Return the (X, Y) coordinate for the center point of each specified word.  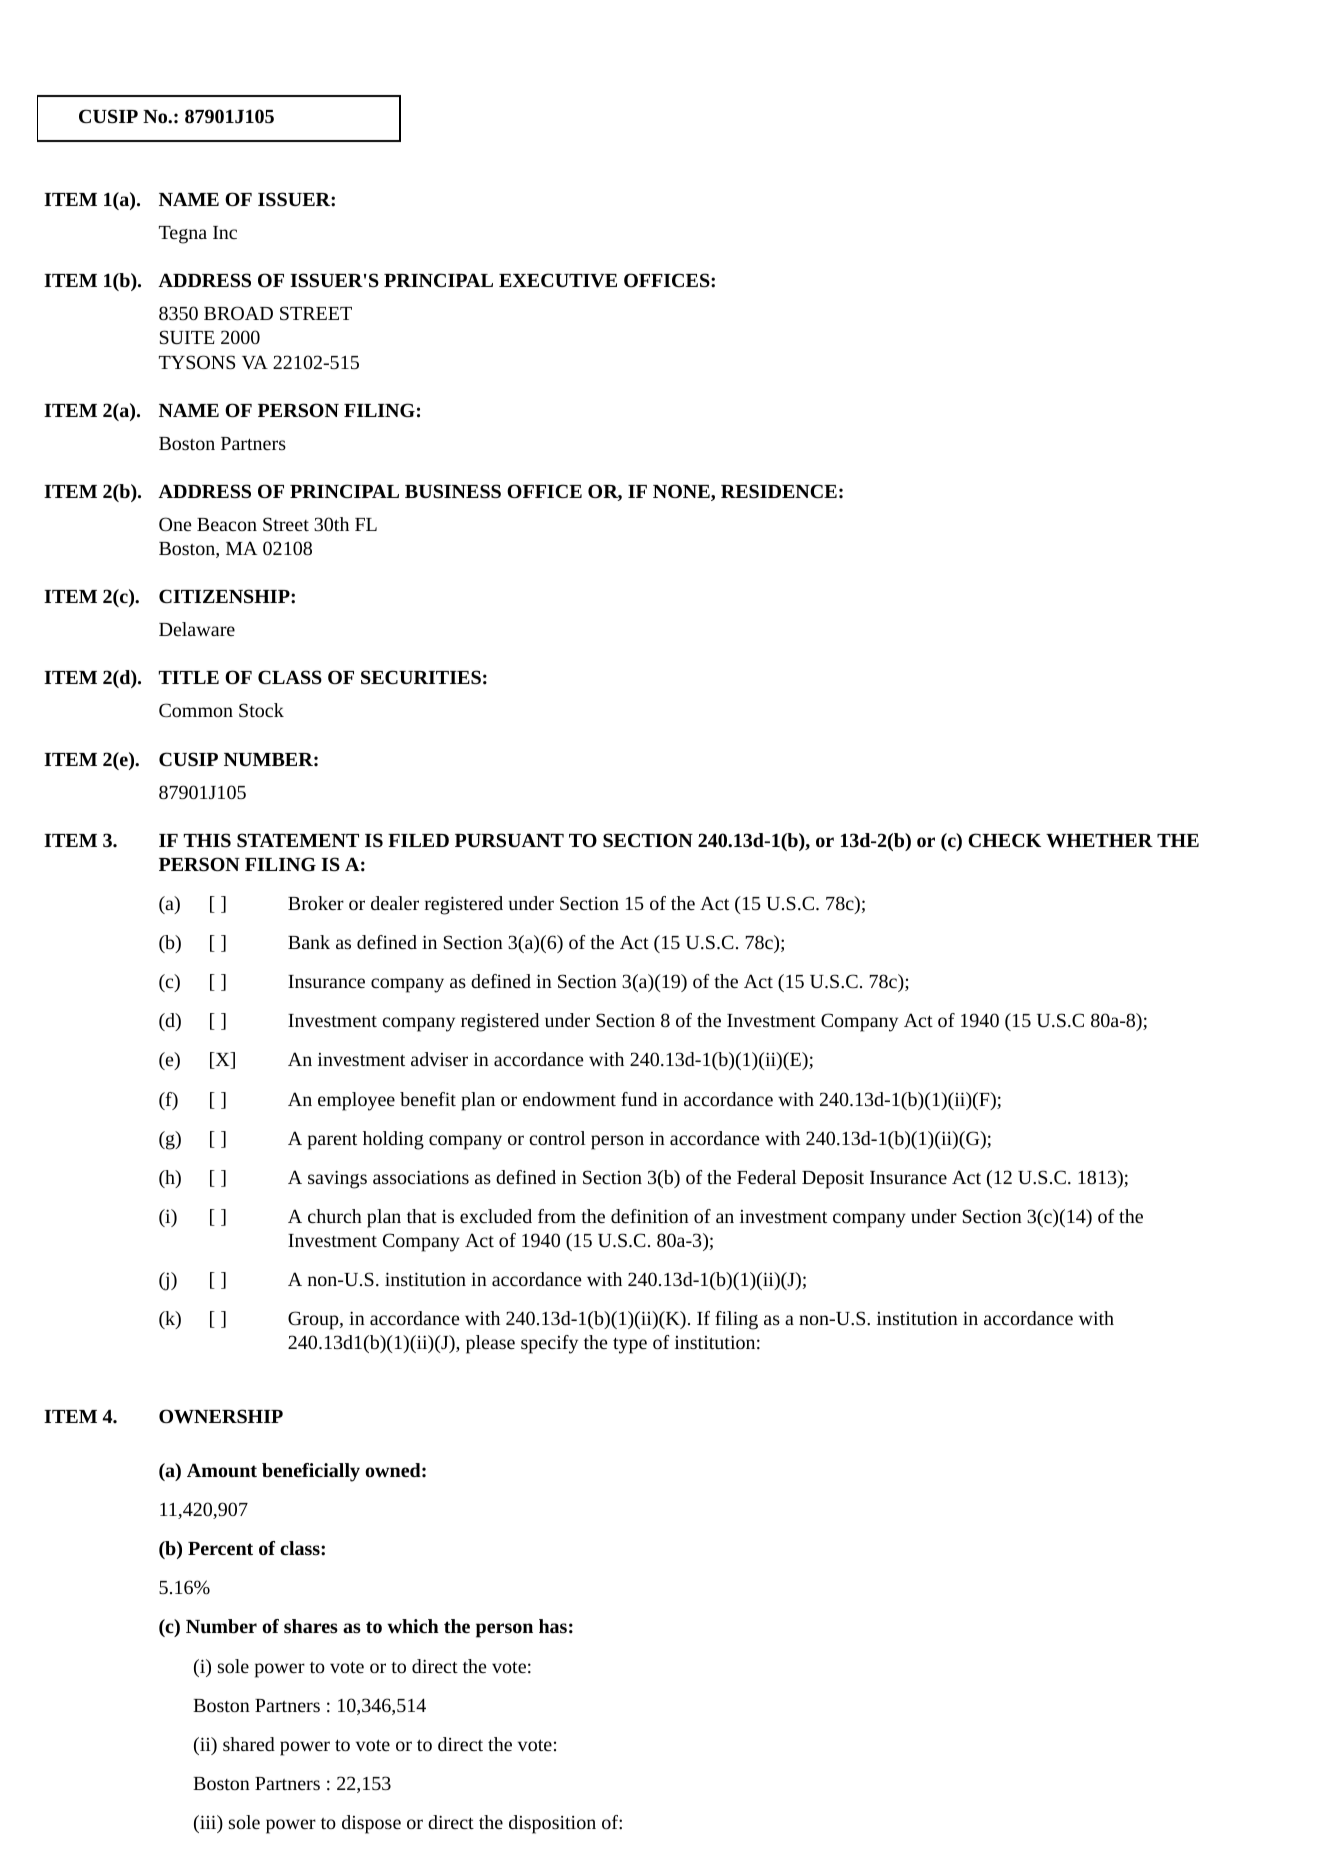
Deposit (833, 1179)
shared (249, 1744)
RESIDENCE (779, 491)
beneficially (311, 1472)
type (630, 1345)
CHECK (1004, 840)
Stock (261, 710)
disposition (552, 1824)
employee (356, 1101)
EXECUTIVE (558, 280)
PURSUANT (509, 840)
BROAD (238, 313)
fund (639, 1099)
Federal (767, 1177)
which (413, 1626)
